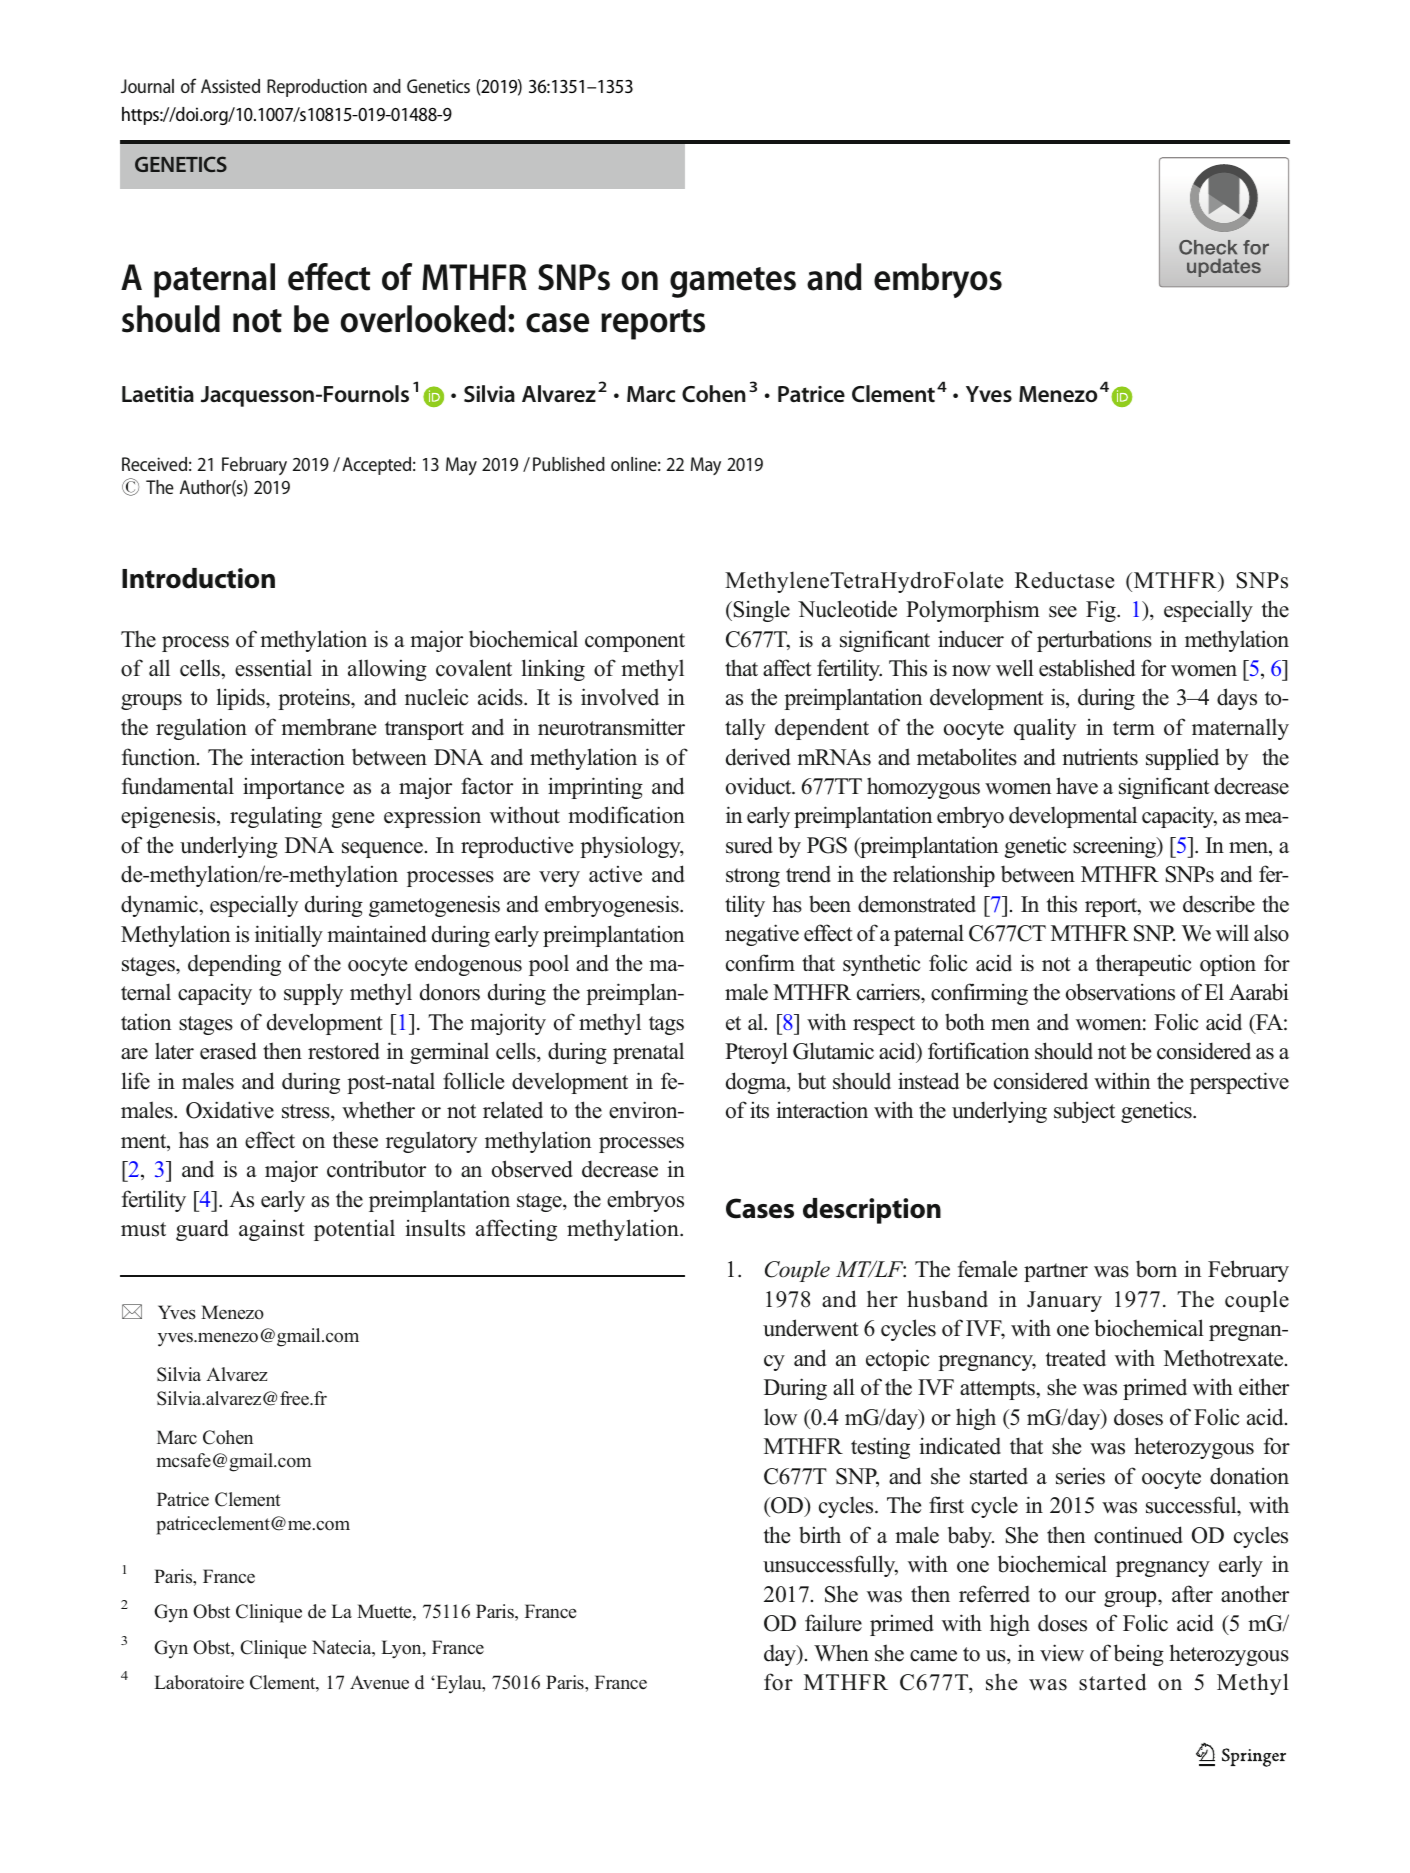 This image has width=1410, height=1873. I want to click on Avenue, so click(379, 1682).
